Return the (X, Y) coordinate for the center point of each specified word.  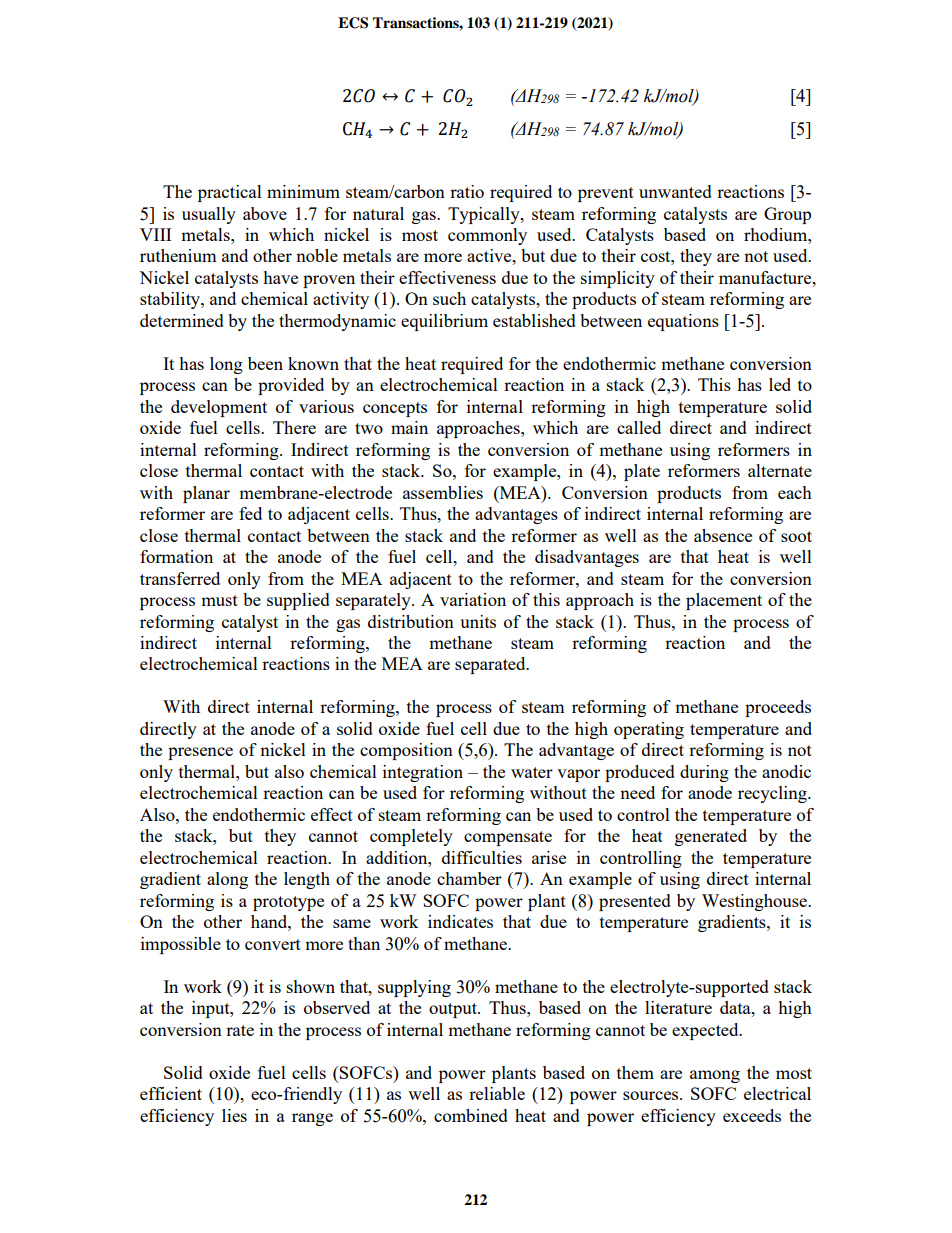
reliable (497, 1093)
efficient (171, 1093)
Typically (485, 215)
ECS (353, 23)
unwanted (675, 191)
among (715, 1076)
